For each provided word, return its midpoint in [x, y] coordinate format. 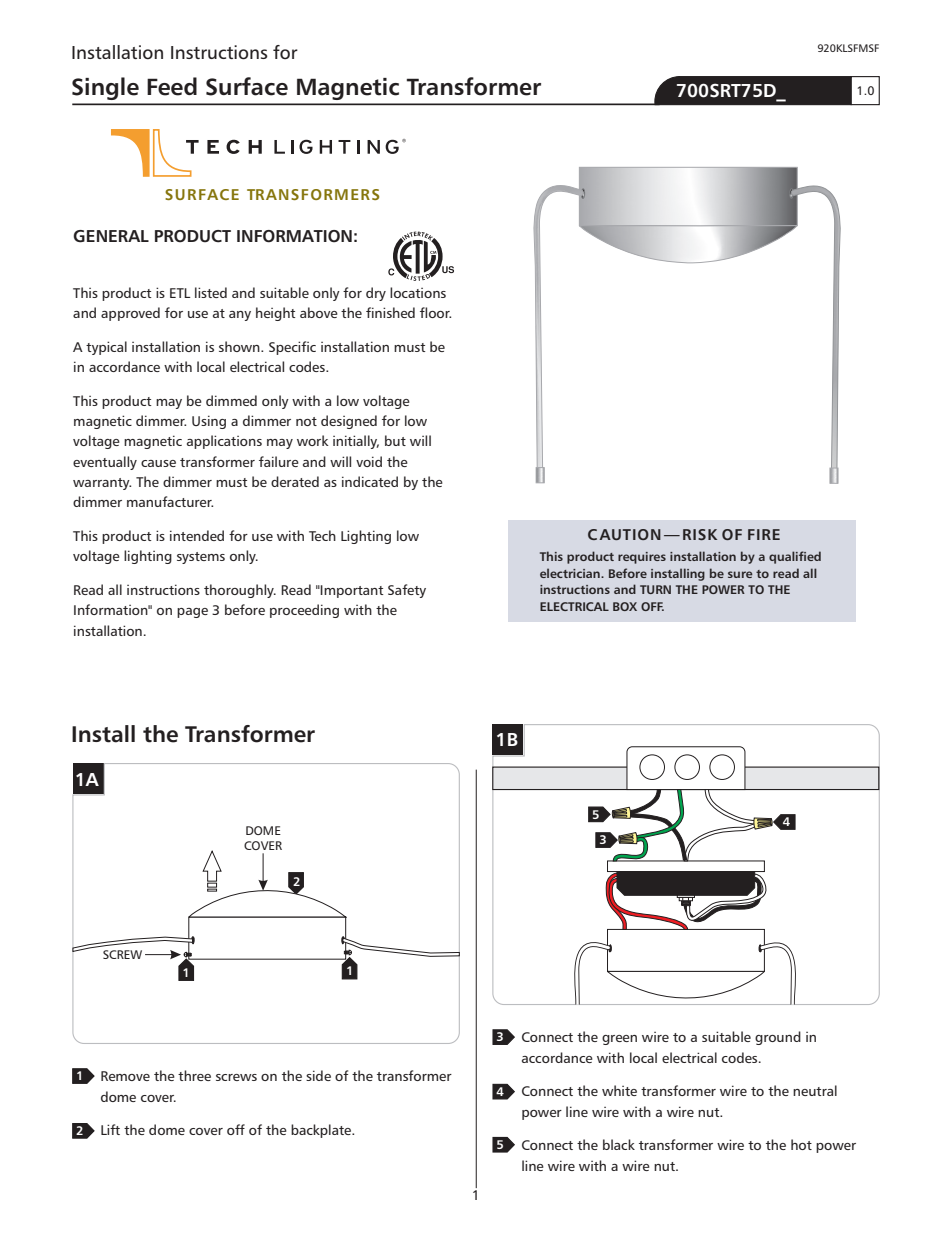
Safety [407, 591]
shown [240, 346]
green [619, 1040]
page [192, 613]
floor [435, 312]
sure [740, 574]
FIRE [764, 534]
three [194, 1075]
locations [418, 292]
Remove [125, 1076]
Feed [172, 86]
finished [390, 312]
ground [778, 1038]
